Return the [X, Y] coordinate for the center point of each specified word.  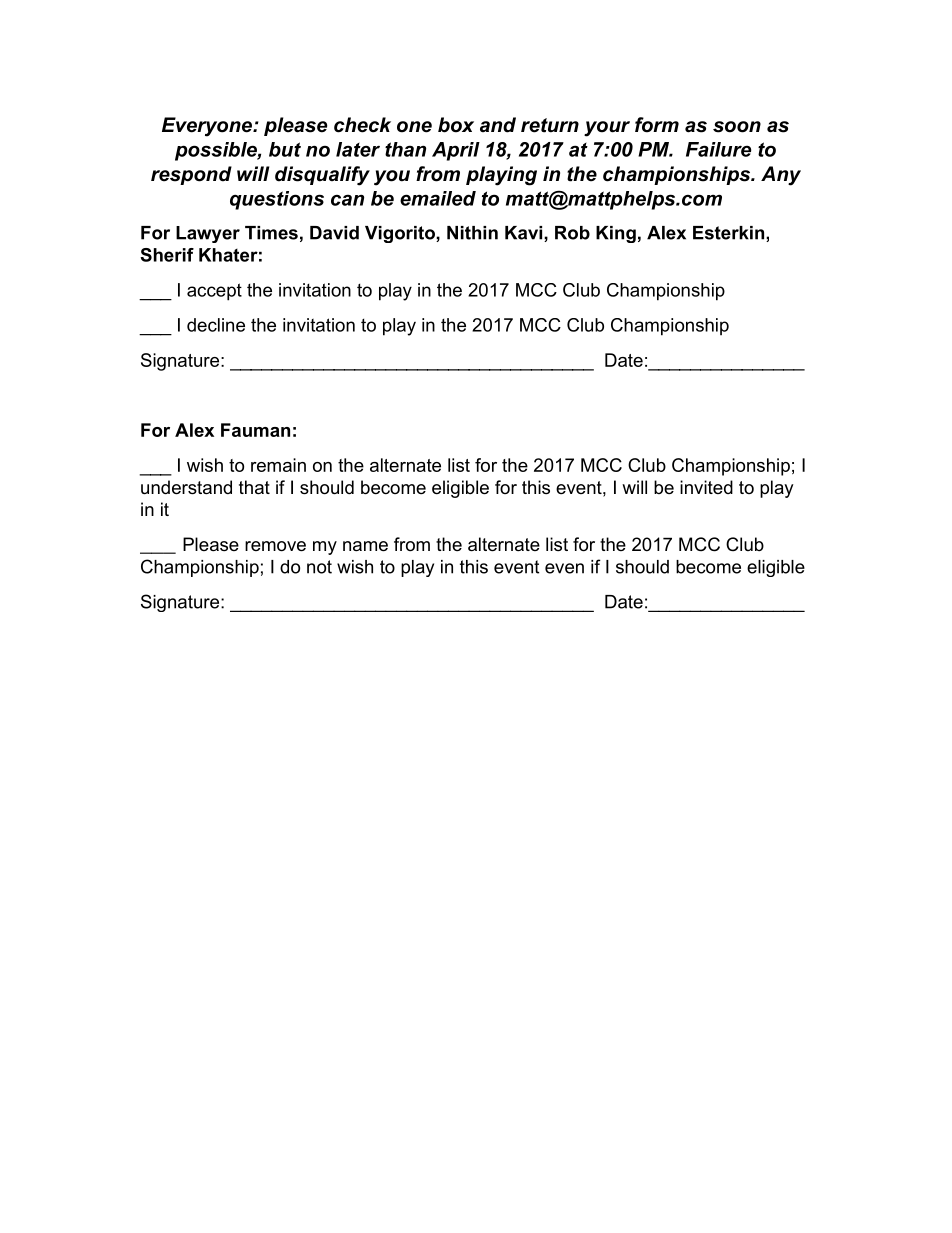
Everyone [208, 127]
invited [706, 487]
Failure [718, 149]
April [456, 151]
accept [214, 292]
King [616, 234]
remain [278, 465]
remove [275, 546]
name [365, 546]
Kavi [523, 233]
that [254, 487]
